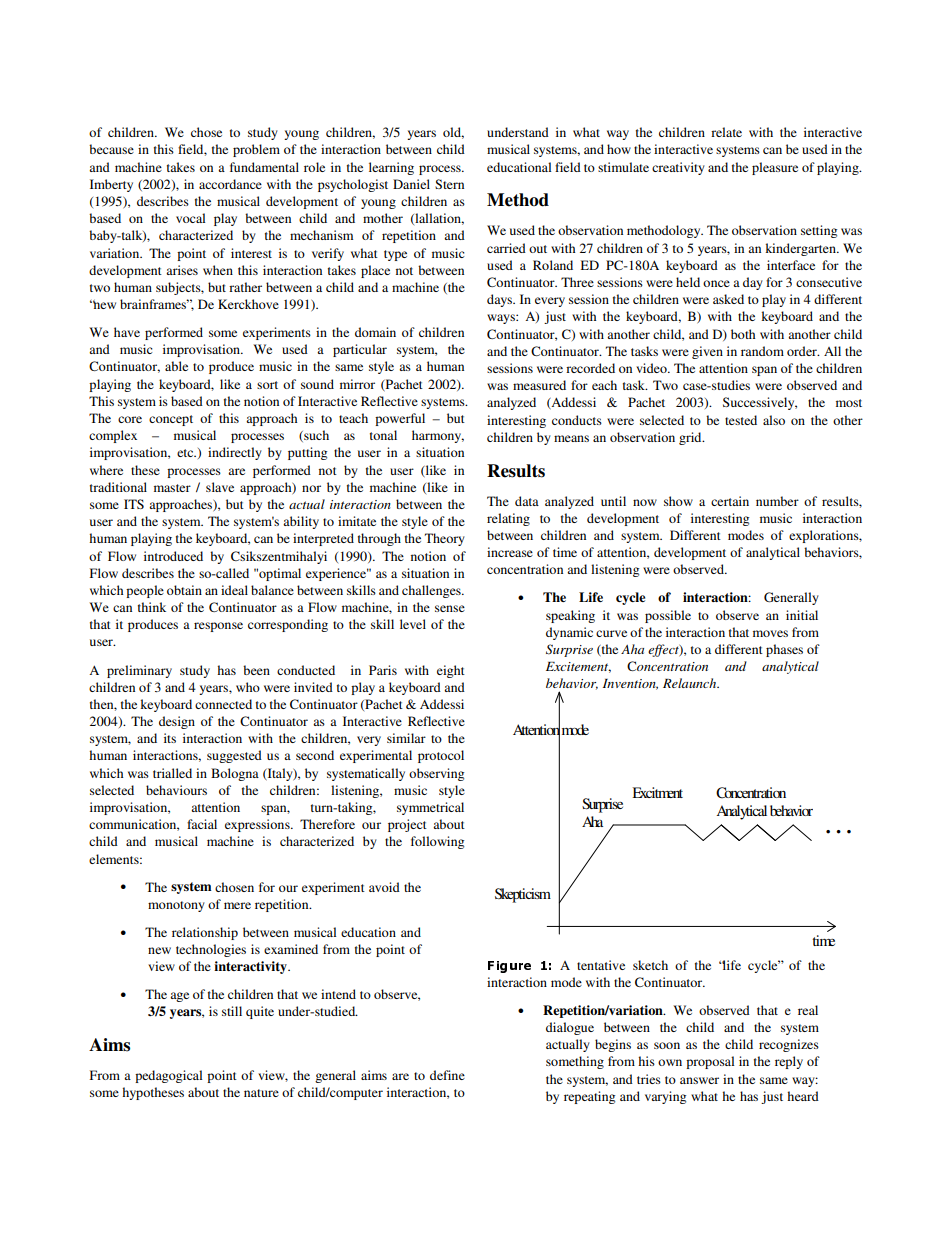  Describe the element at coordinates (176, 366) in the document. I see `able` at that location.
